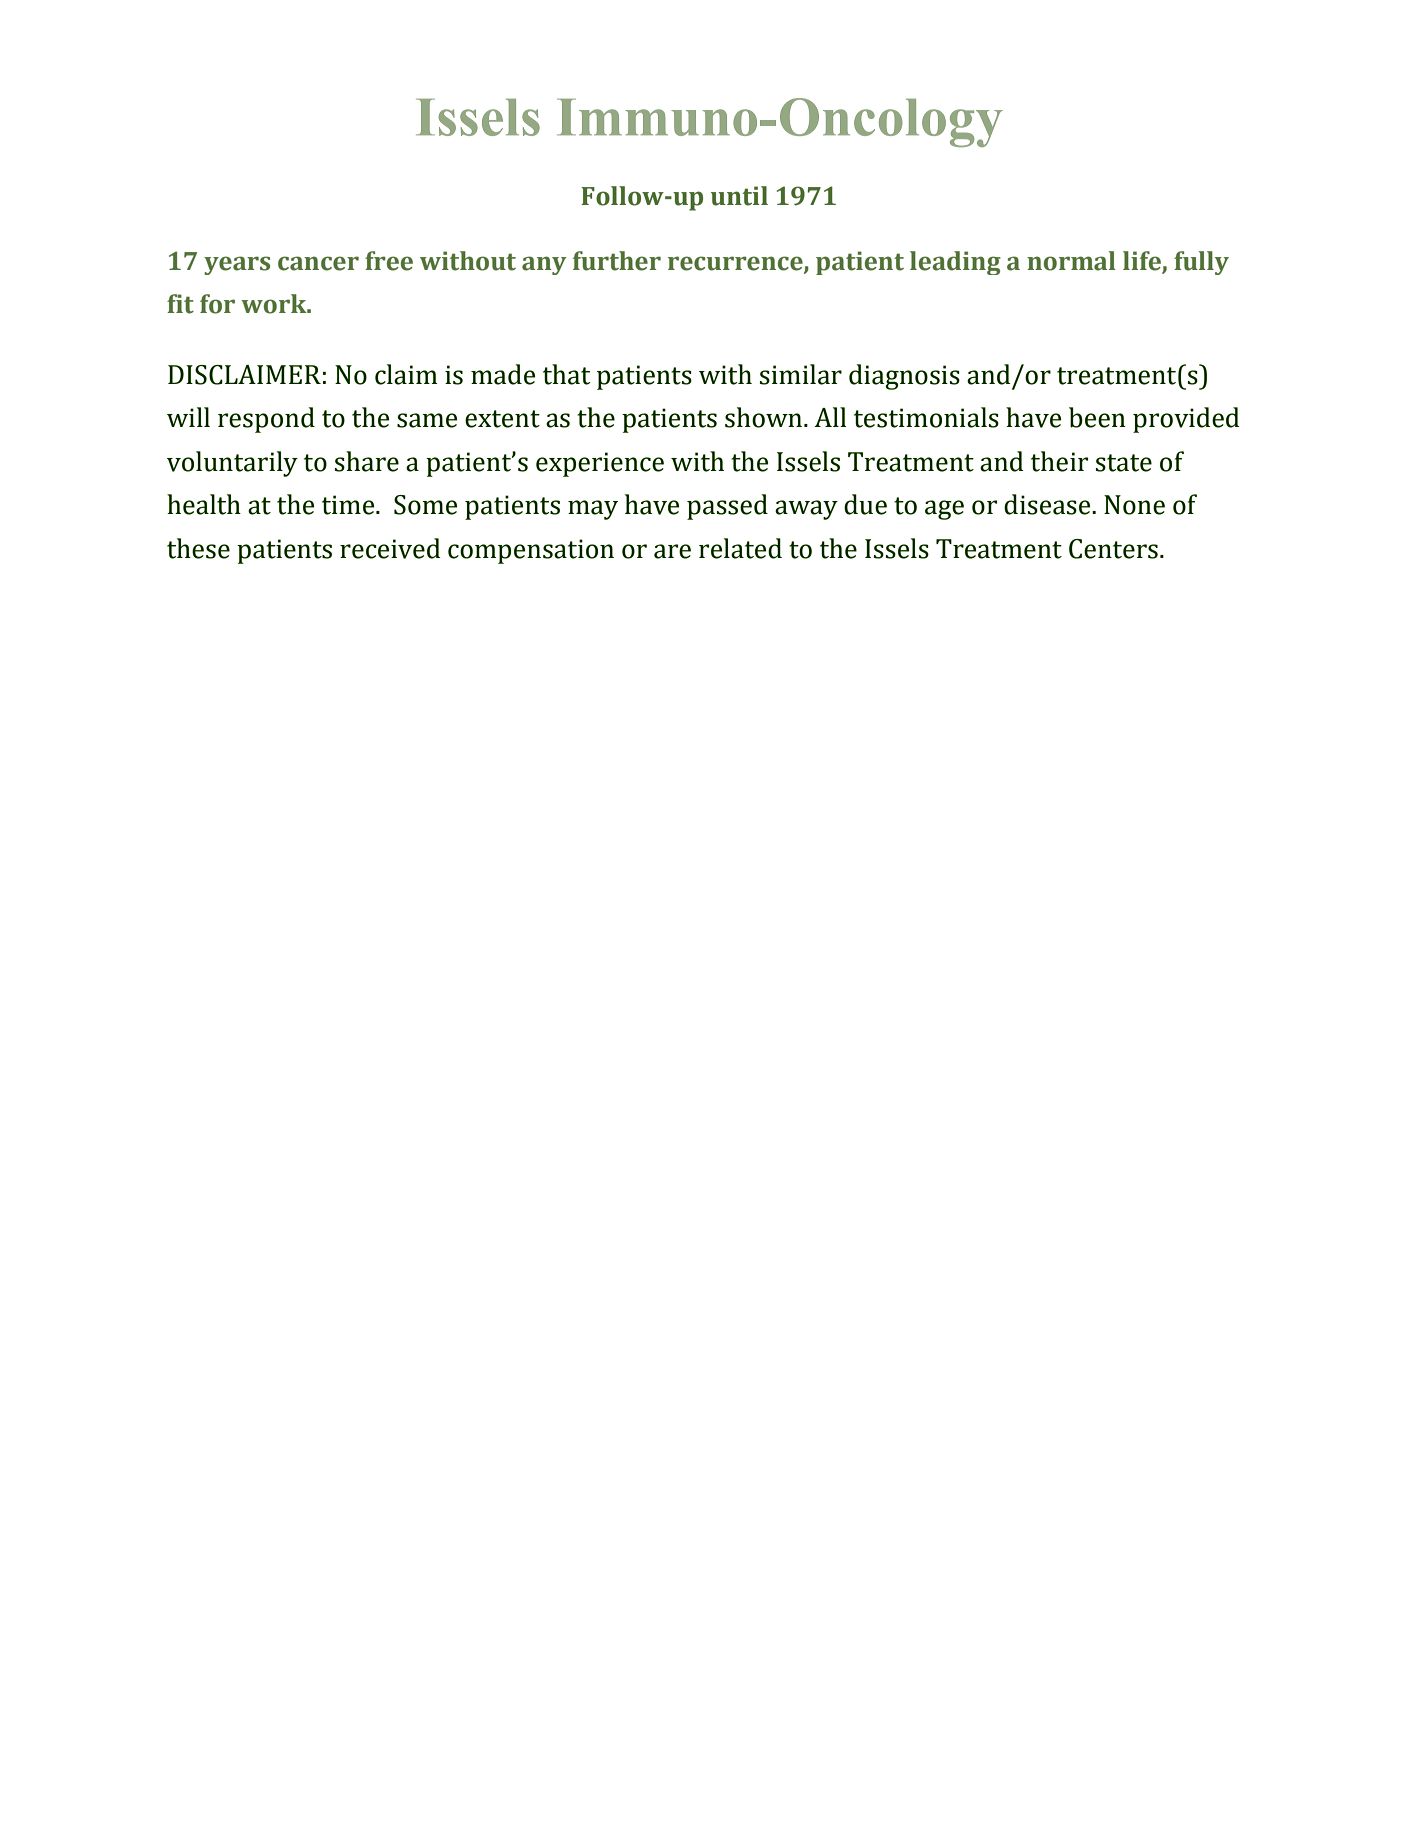 This image has width=1418, height=1835. I want to click on for, so click(217, 304).
